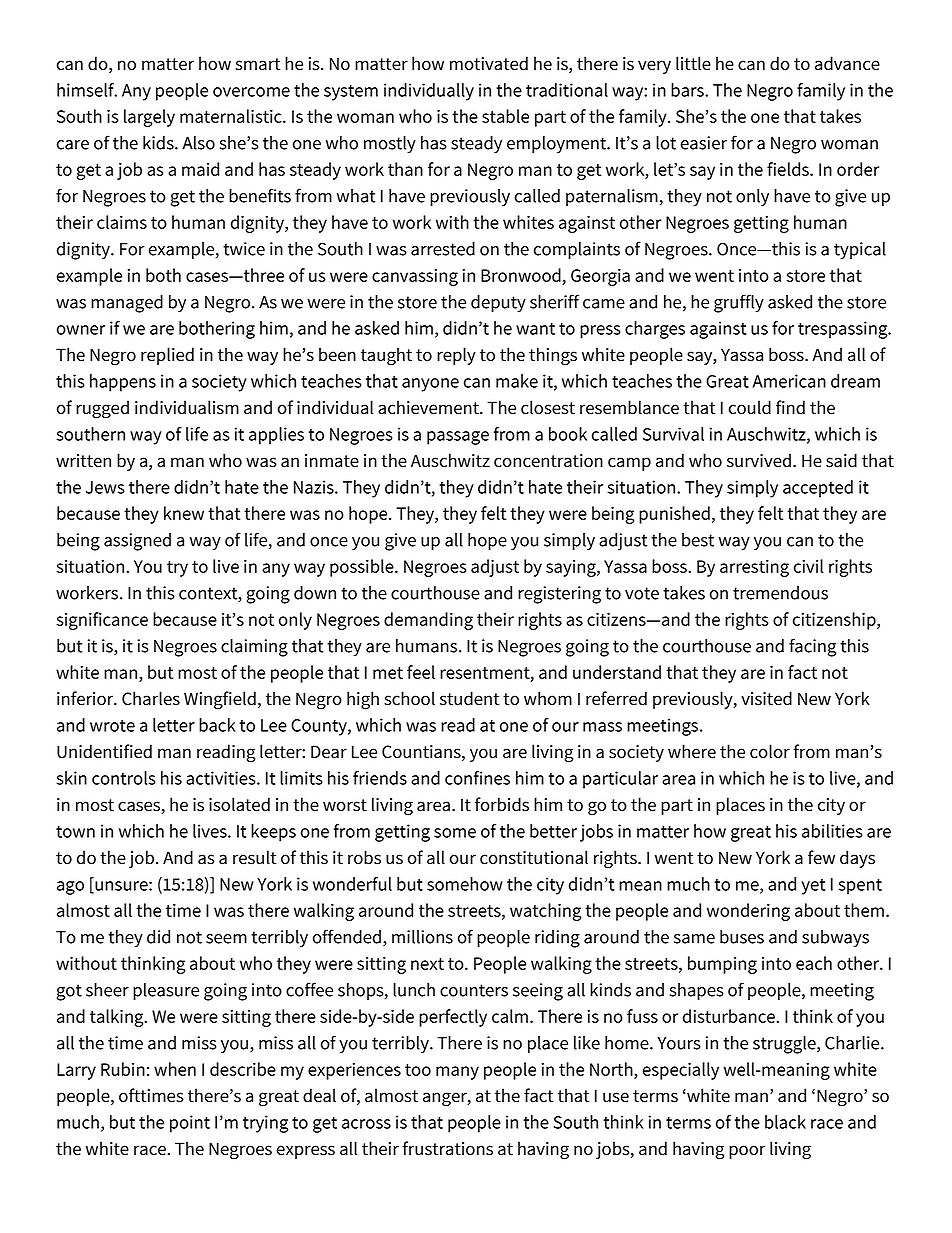 The height and width of the screenshot is (1233, 952). Describe the element at coordinates (505, 116) in the screenshot. I see `stable` at that location.
